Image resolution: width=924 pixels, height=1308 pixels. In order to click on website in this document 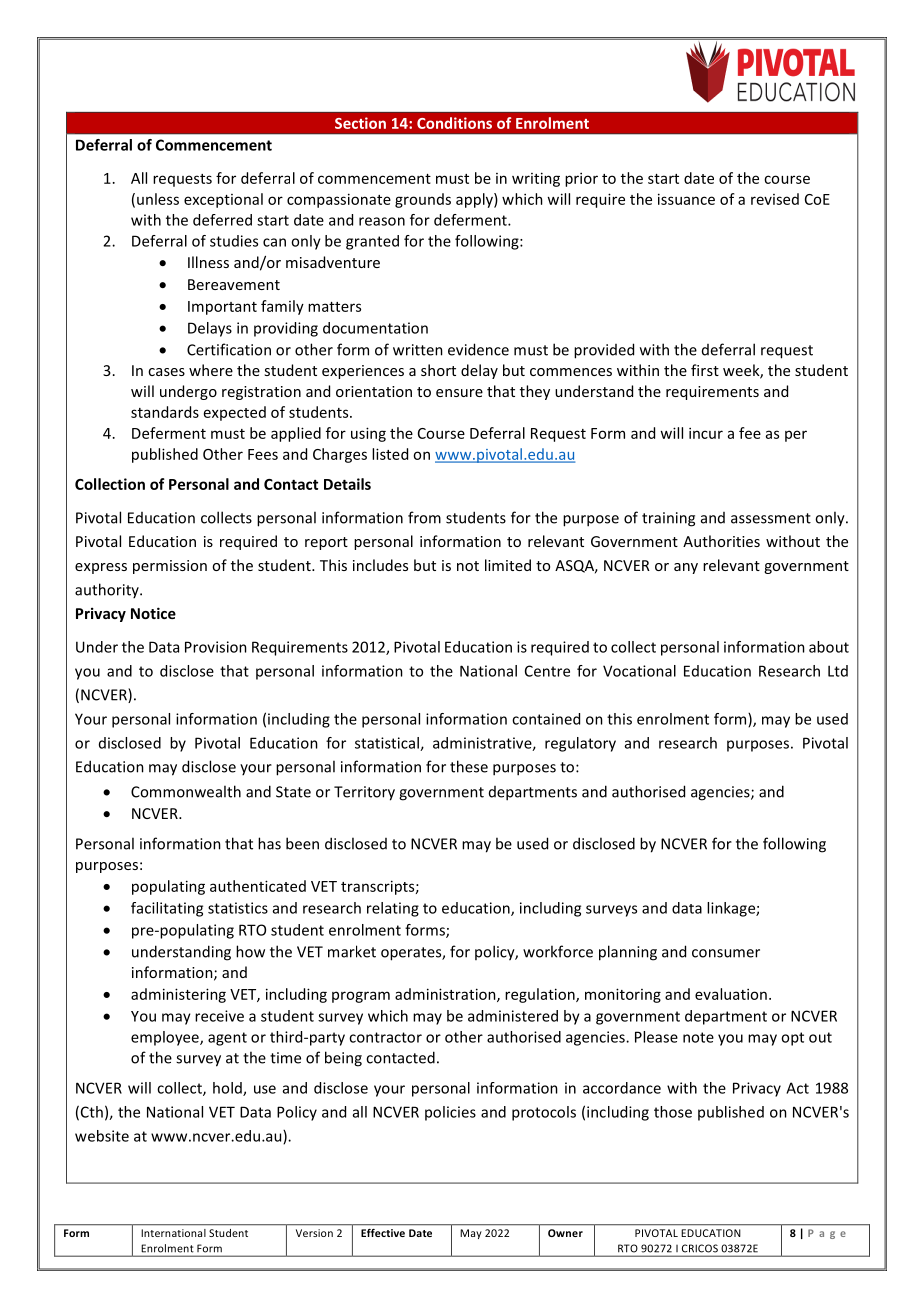, I will do `click(102, 1136)`.
